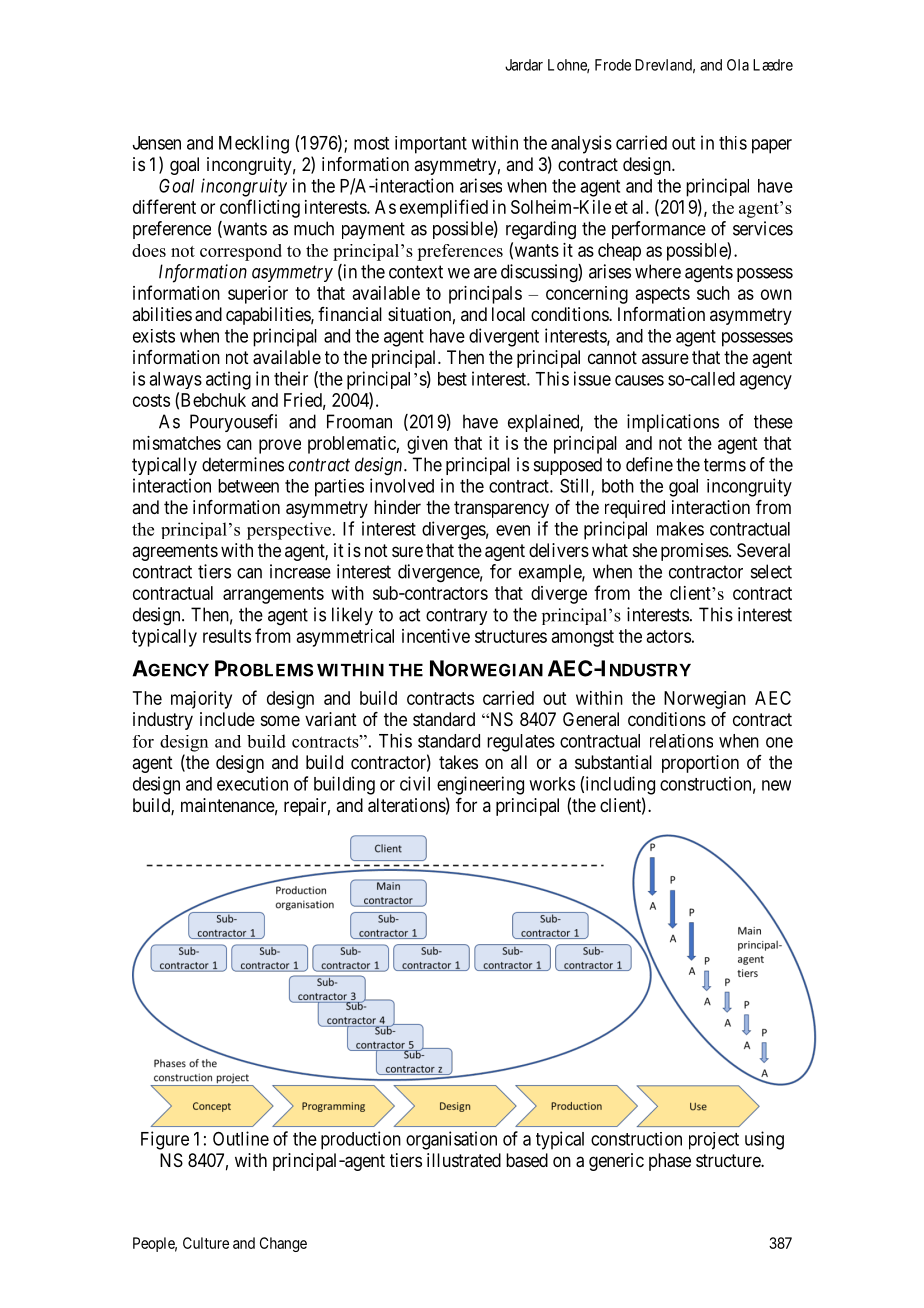 The width and height of the image is (924, 1308). Describe the element at coordinates (738, 65) in the image. I see `Ola` at that location.
